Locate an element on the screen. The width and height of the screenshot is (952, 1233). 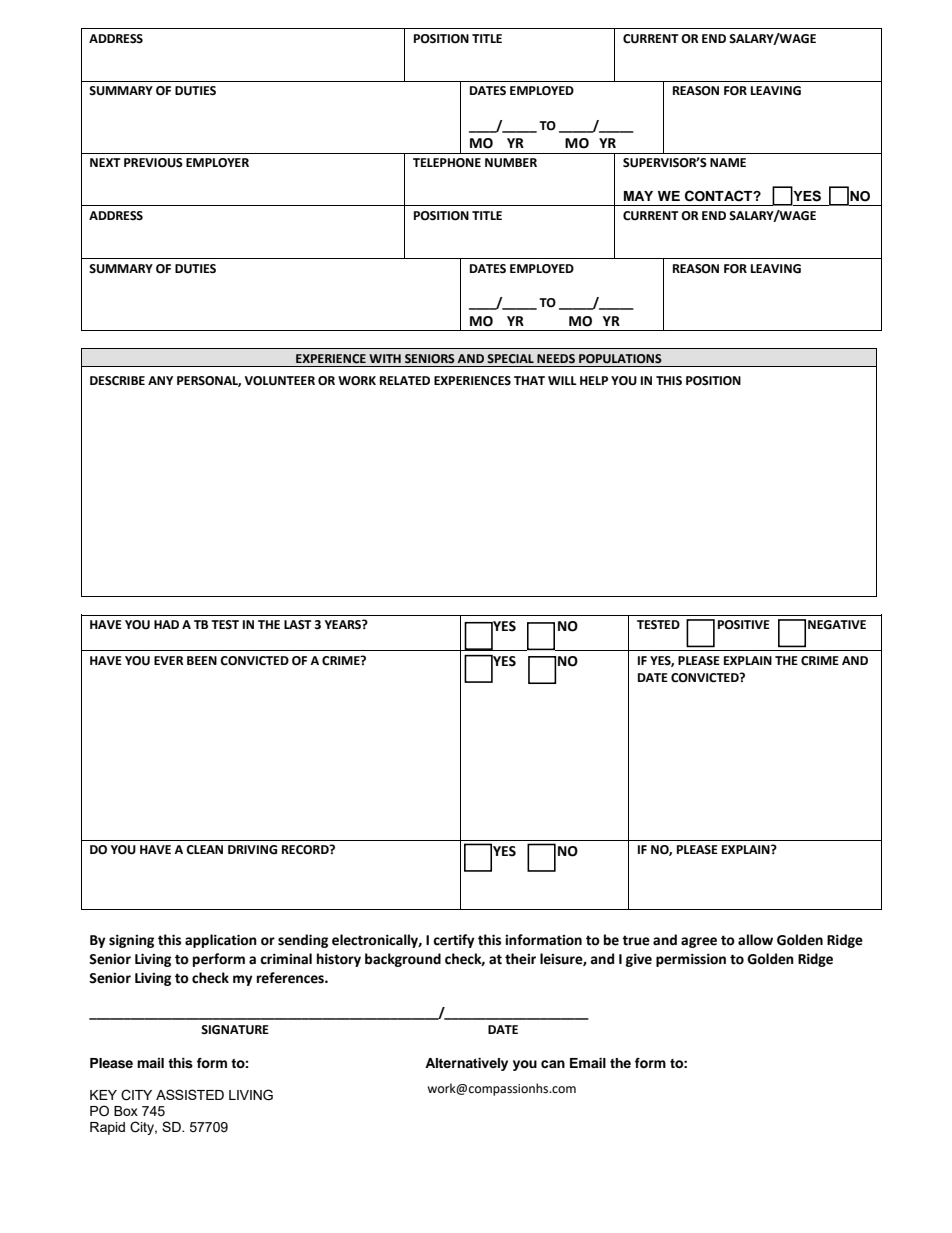
application is located at coordinates (221, 941).
